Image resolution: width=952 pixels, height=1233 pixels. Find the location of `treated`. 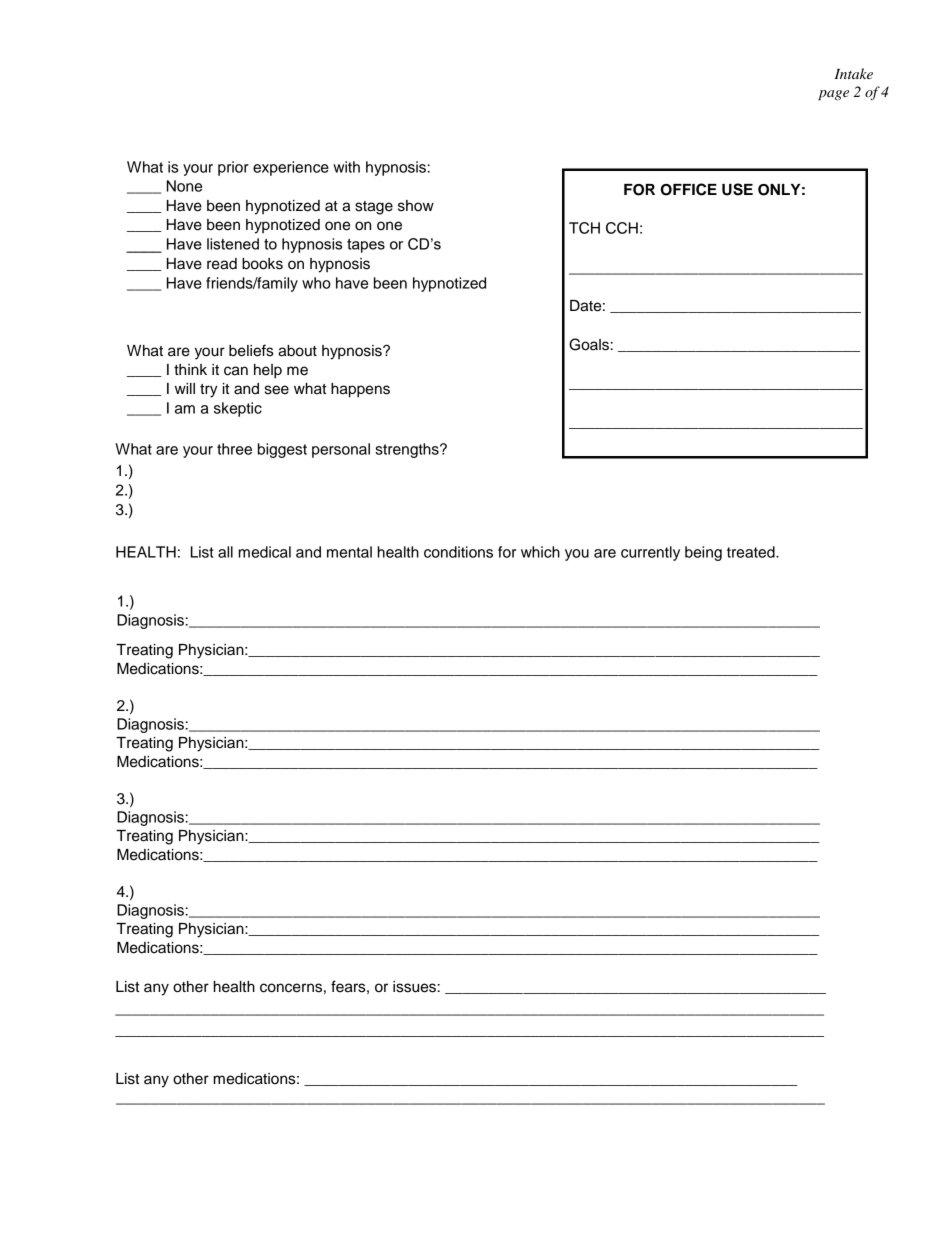

treated is located at coordinates (752, 552).
